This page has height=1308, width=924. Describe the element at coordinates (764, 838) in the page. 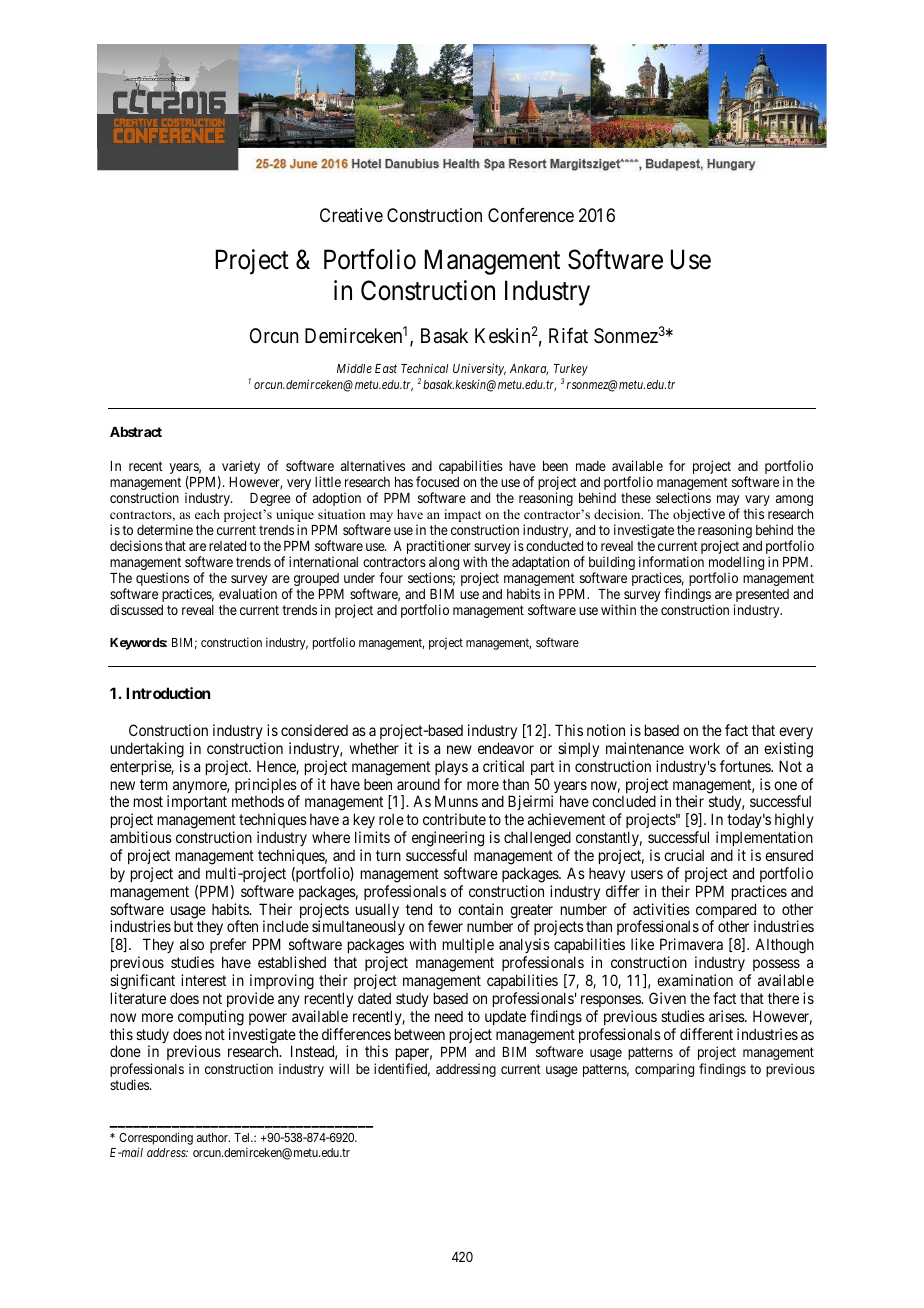

I see `implementation` at that location.
